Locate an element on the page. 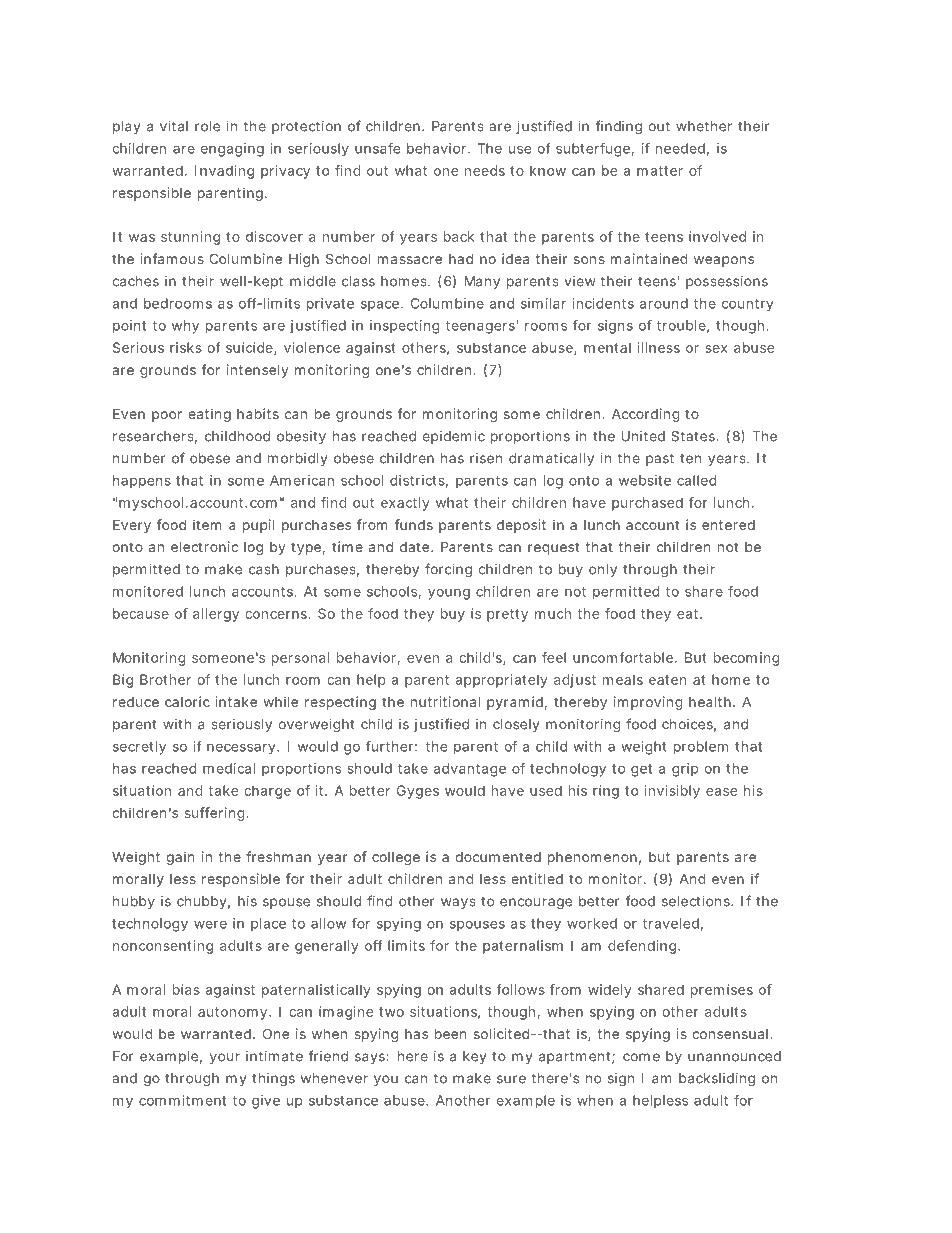  needed is located at coordinates (680, 148).
